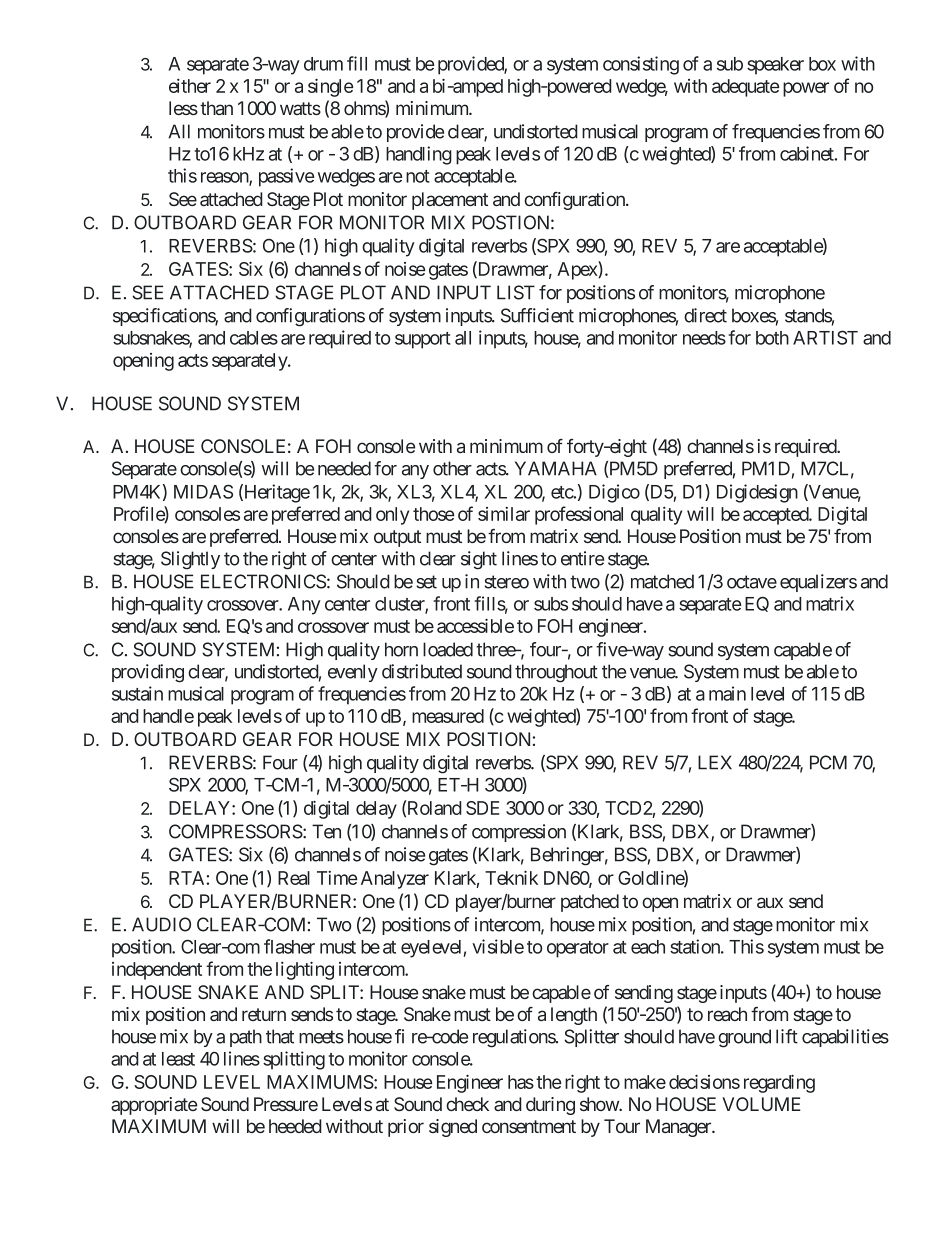 The width and height of the screenshot is (952, 1233). I want to click on other, so click(452, 468).
